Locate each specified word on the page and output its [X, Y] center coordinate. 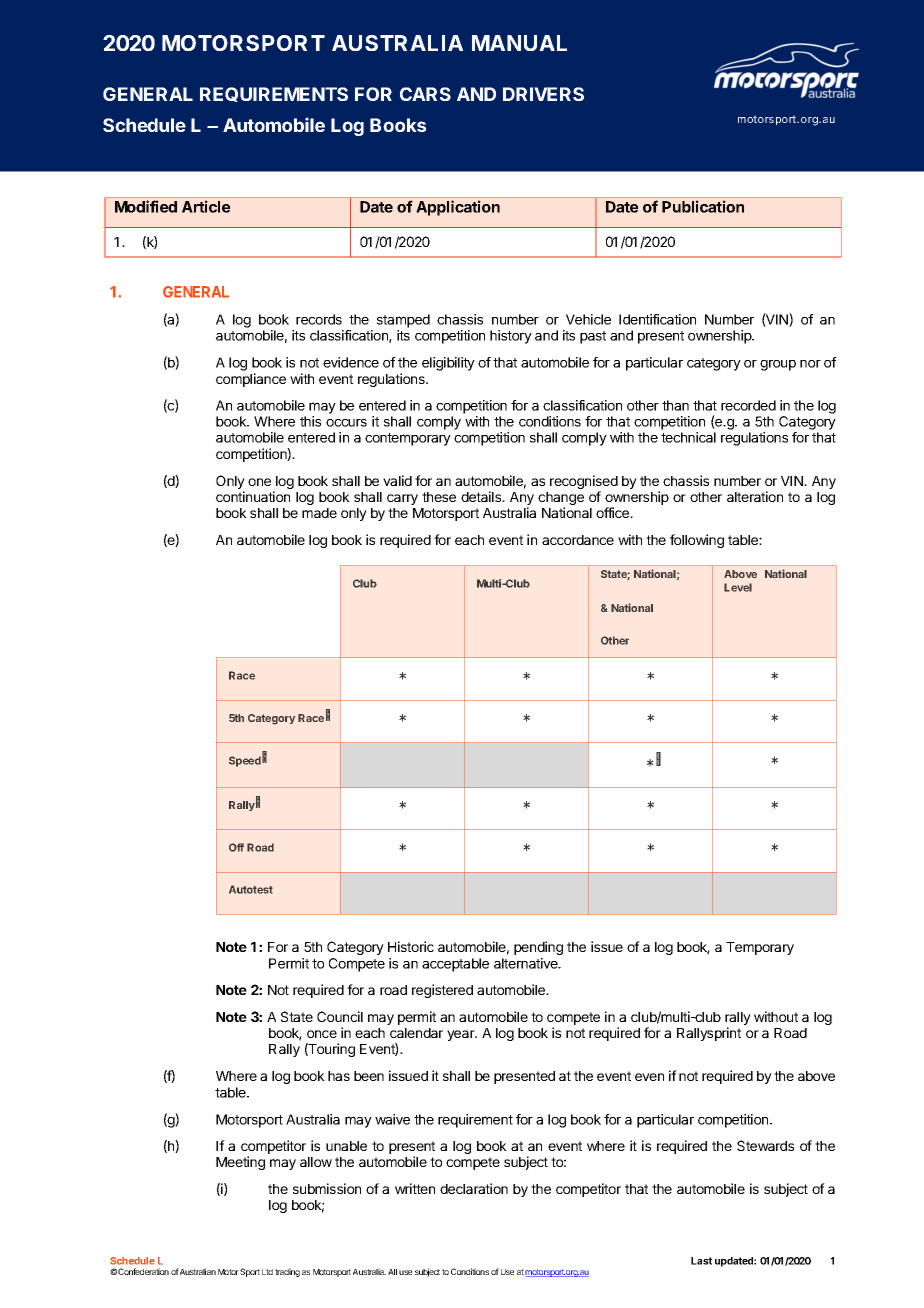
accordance [578, 540]
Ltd [267, 1272]
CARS [425, 94]
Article [206, 206]
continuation [253, 496]
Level [738, 587]
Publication [703, 206]
